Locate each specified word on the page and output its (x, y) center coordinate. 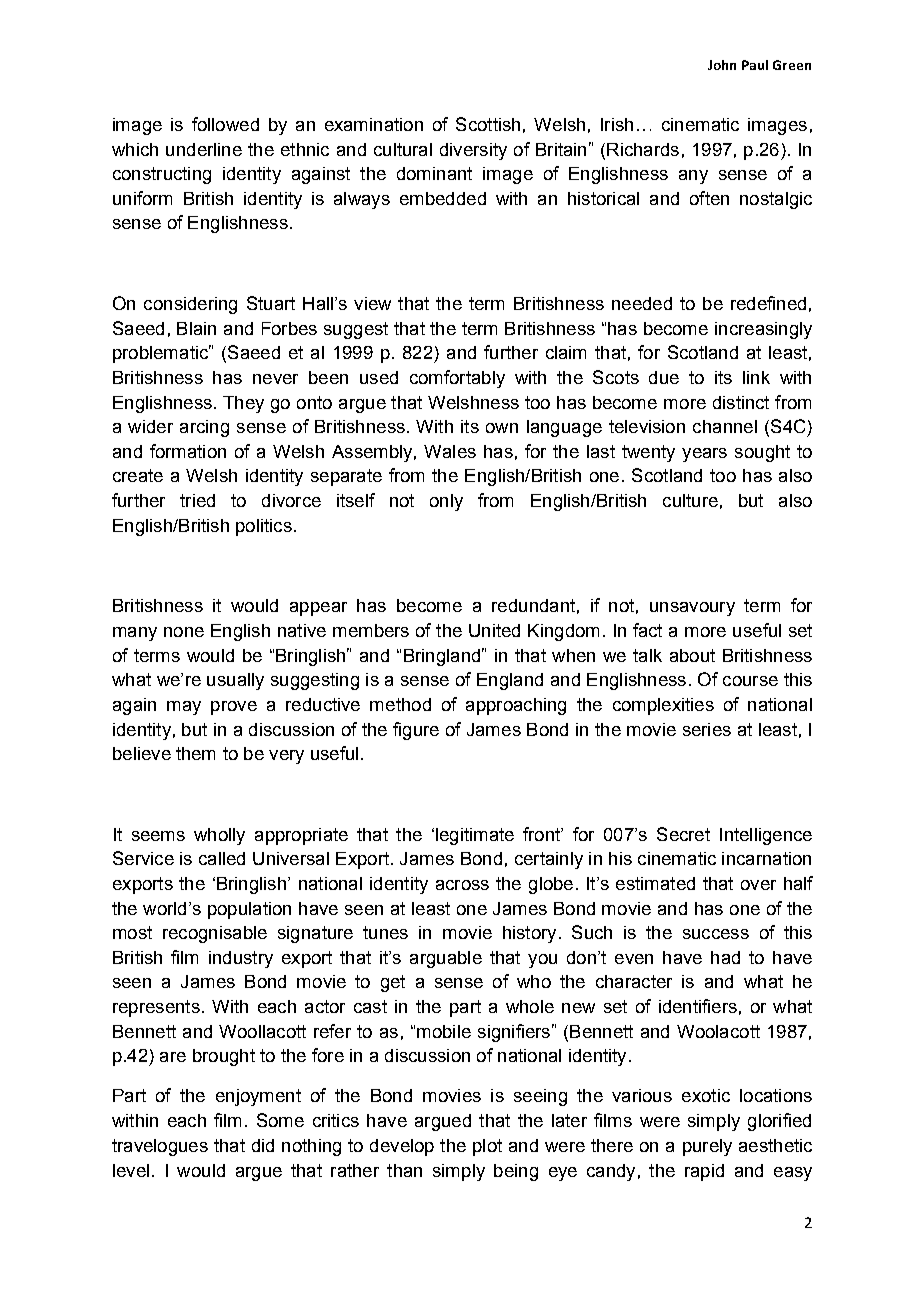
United (494, 630)
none (184, 632)
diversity (473, 151)
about (692, 655)
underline (204, 149)
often (709, 198)
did (263, 1145)
